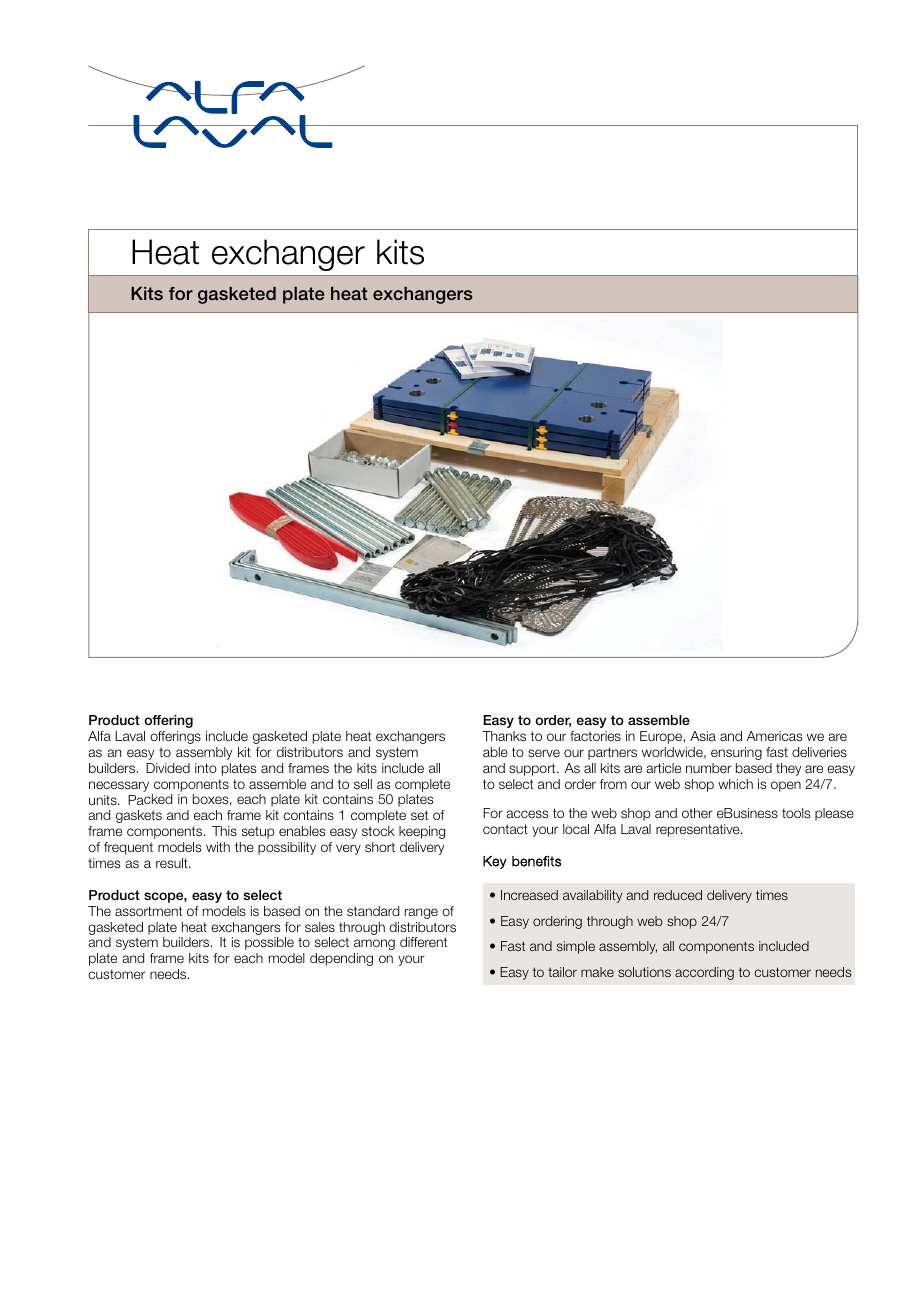 The image size is (924, 1309). Describe the element at coordinates (341, 959) in the document. I see `depending` at that location.
